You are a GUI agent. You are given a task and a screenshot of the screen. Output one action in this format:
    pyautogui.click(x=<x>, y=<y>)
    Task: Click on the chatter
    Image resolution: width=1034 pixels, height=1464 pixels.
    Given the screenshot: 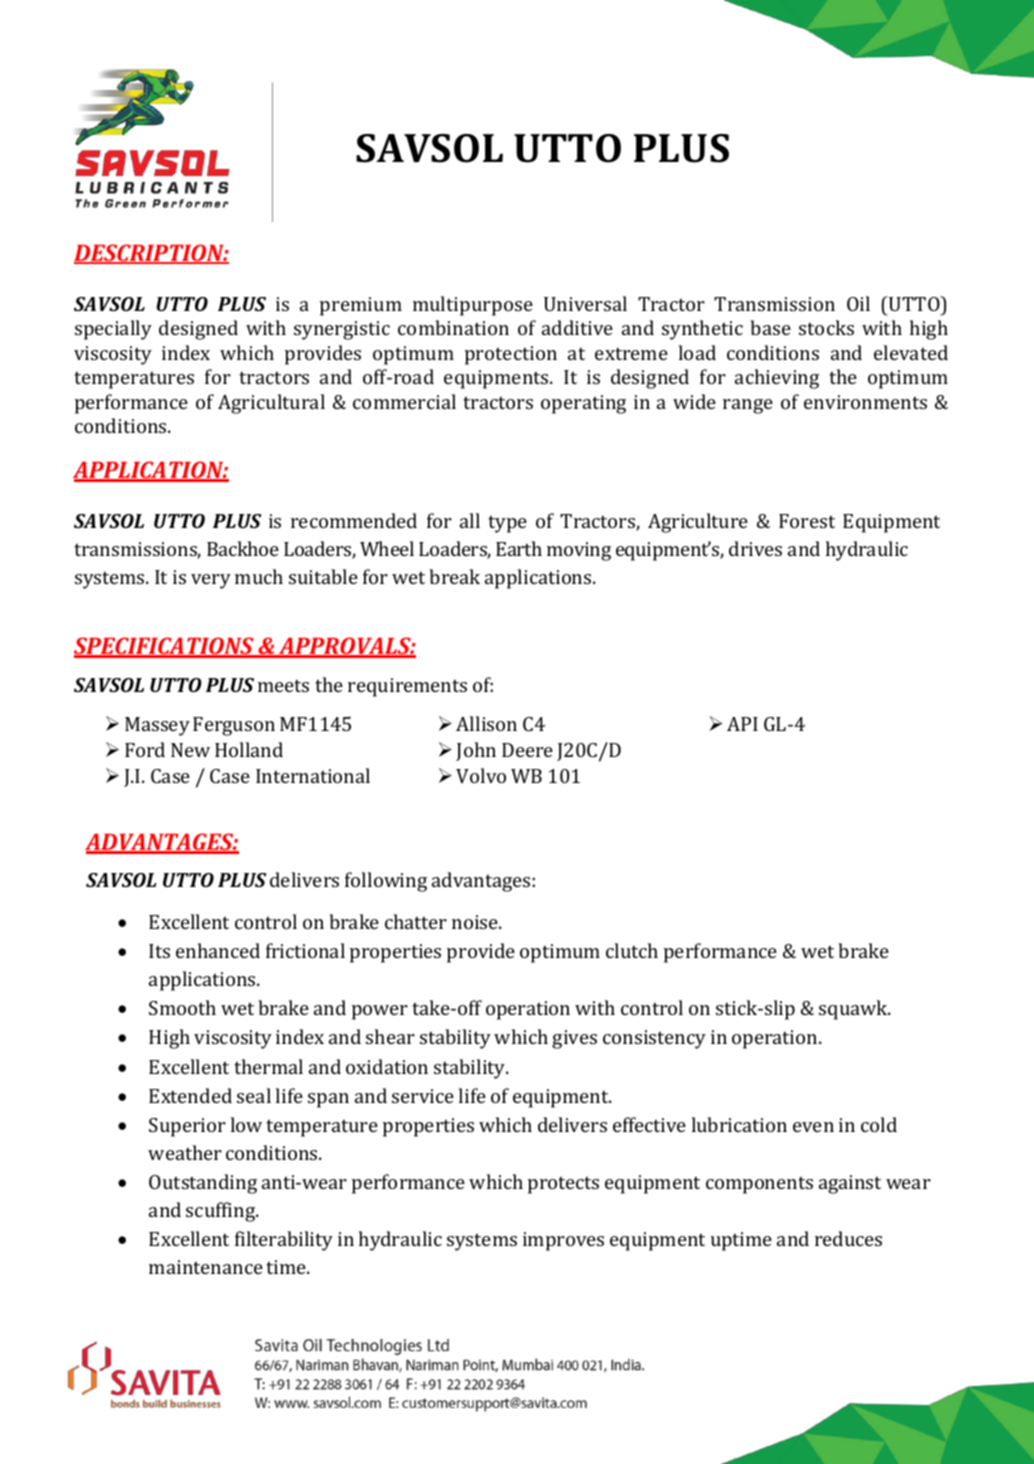 What is the action you would take?
    pyautogui.click(x=416, y=921)
